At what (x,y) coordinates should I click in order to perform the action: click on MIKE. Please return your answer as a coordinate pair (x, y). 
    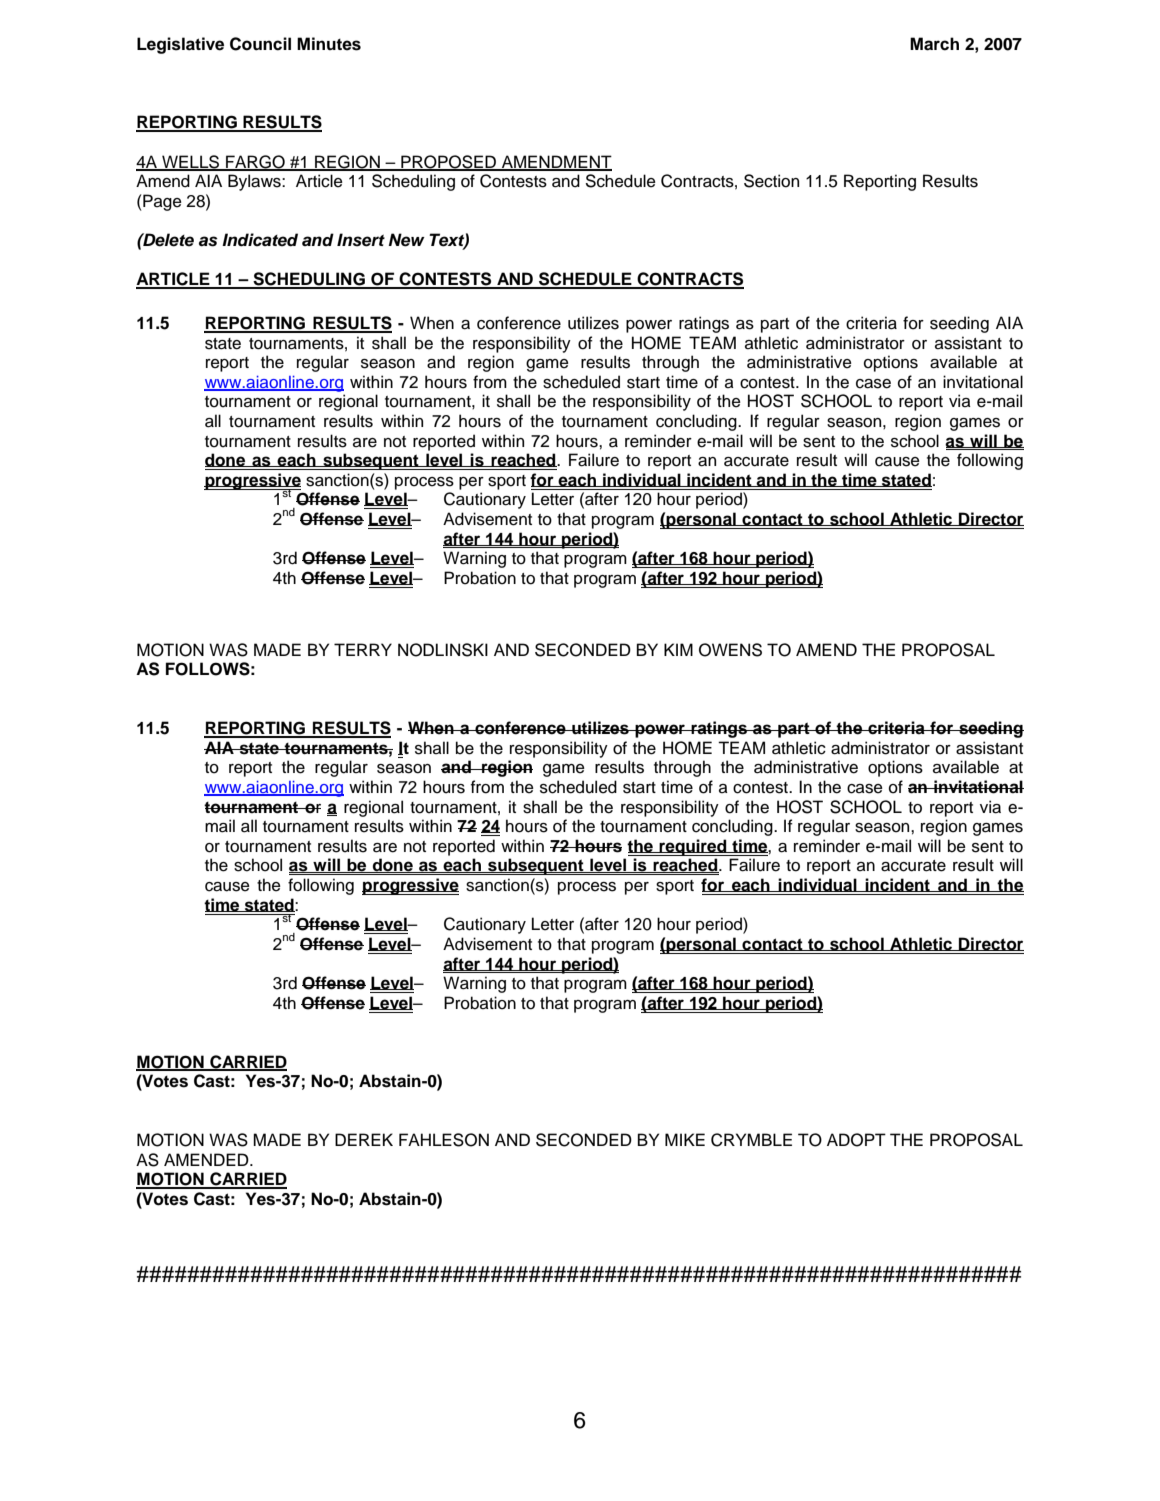
    Looking at the image, I should click on (685, 1139).
